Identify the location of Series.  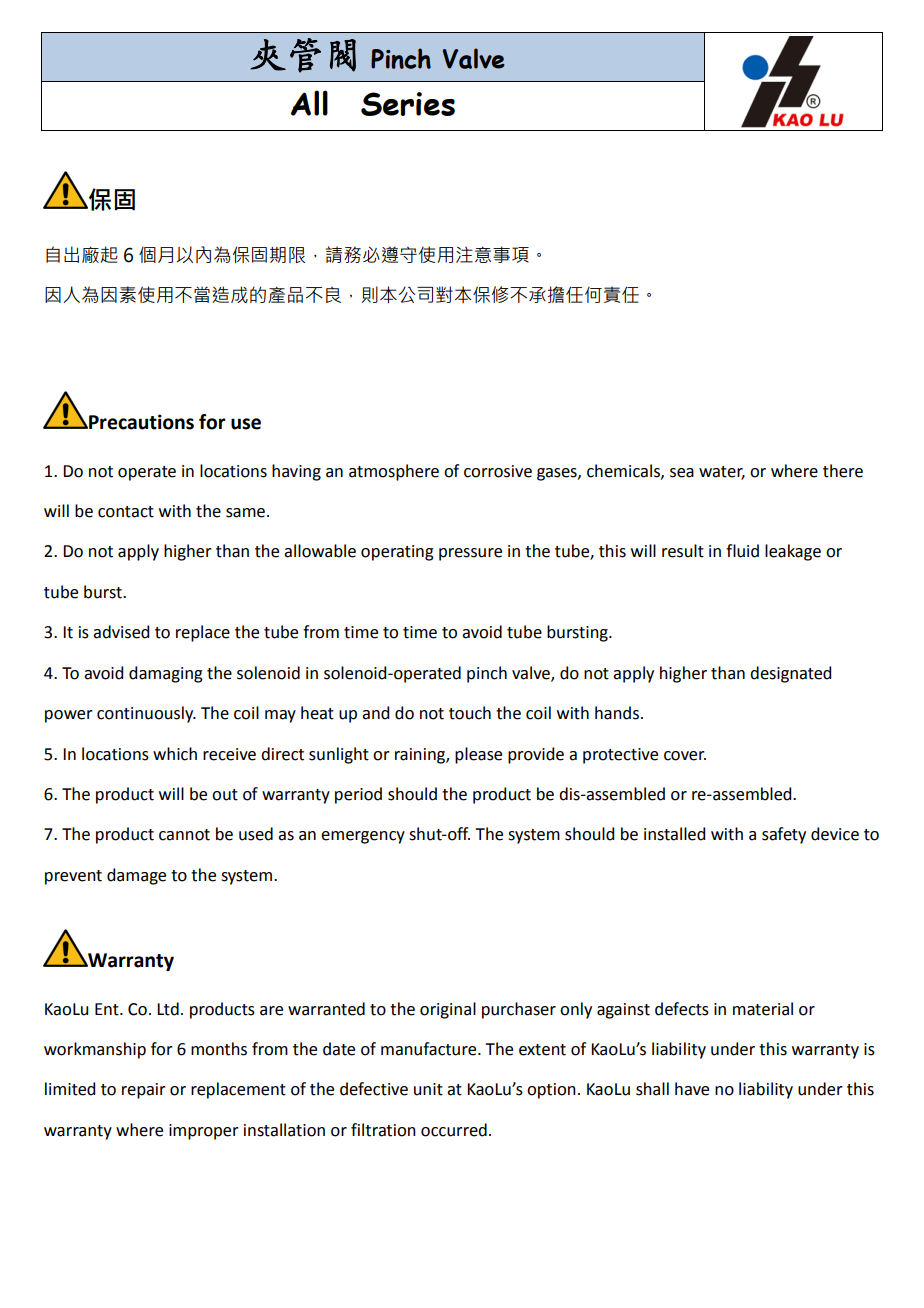
(408, 104).
